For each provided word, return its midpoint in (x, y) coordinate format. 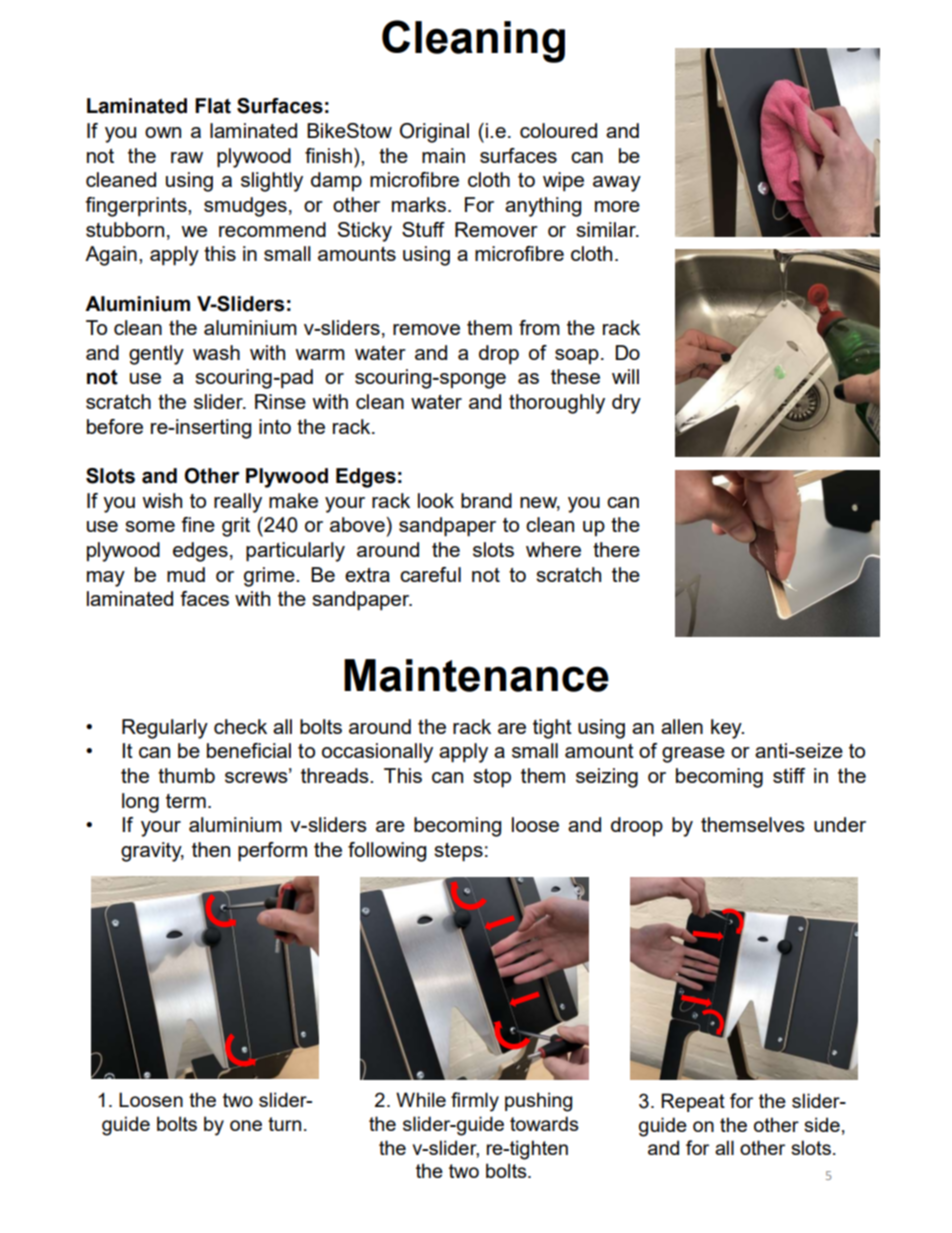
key (727, 729)
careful (430, 574)
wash (216, 352)
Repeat (693, 1102)
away (617, 184)
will (625, 376)
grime (270, 577)
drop (499, 354)
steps (458, 852)
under (840, 824)
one (246, 1125)
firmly (475, 1102)
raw (187, 157)
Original (434, 133)
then (211, 849)
